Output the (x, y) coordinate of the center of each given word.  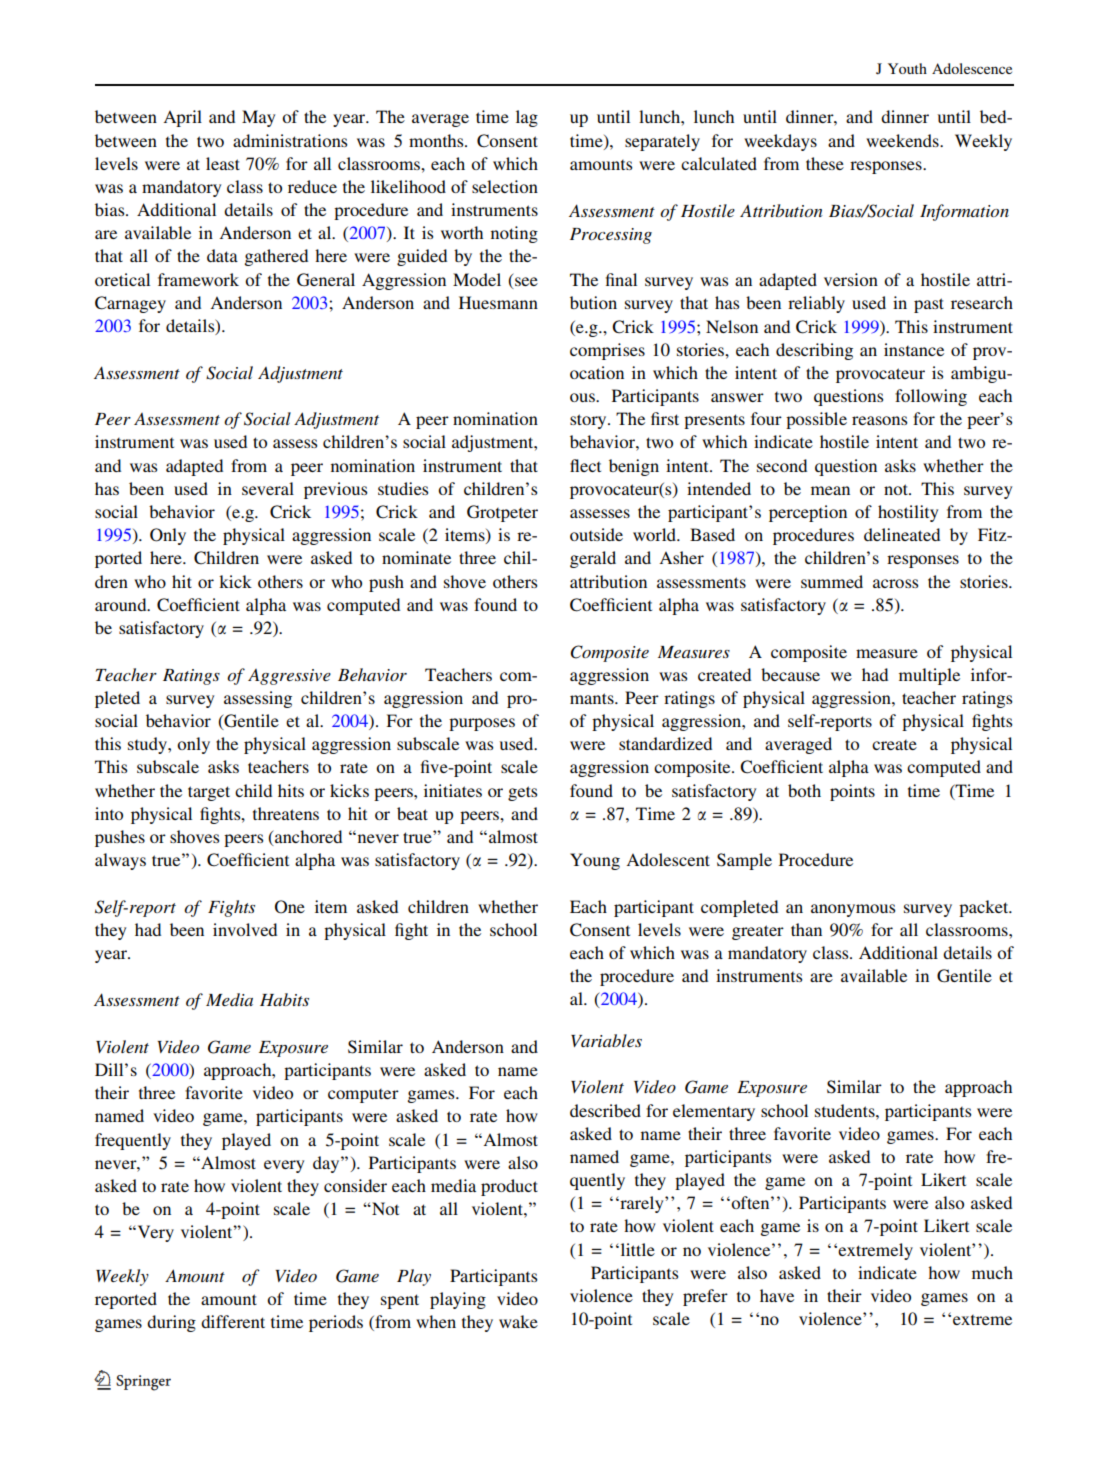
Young (595, 861)
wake (518, 1321)
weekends (903, 140)
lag (527, 118)
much (992, 1272)
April (182, 118)
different (233, 1321)
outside (596, 534)
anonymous (853, 910)
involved (245, 929)
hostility (908, 513)
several (268, 488)
